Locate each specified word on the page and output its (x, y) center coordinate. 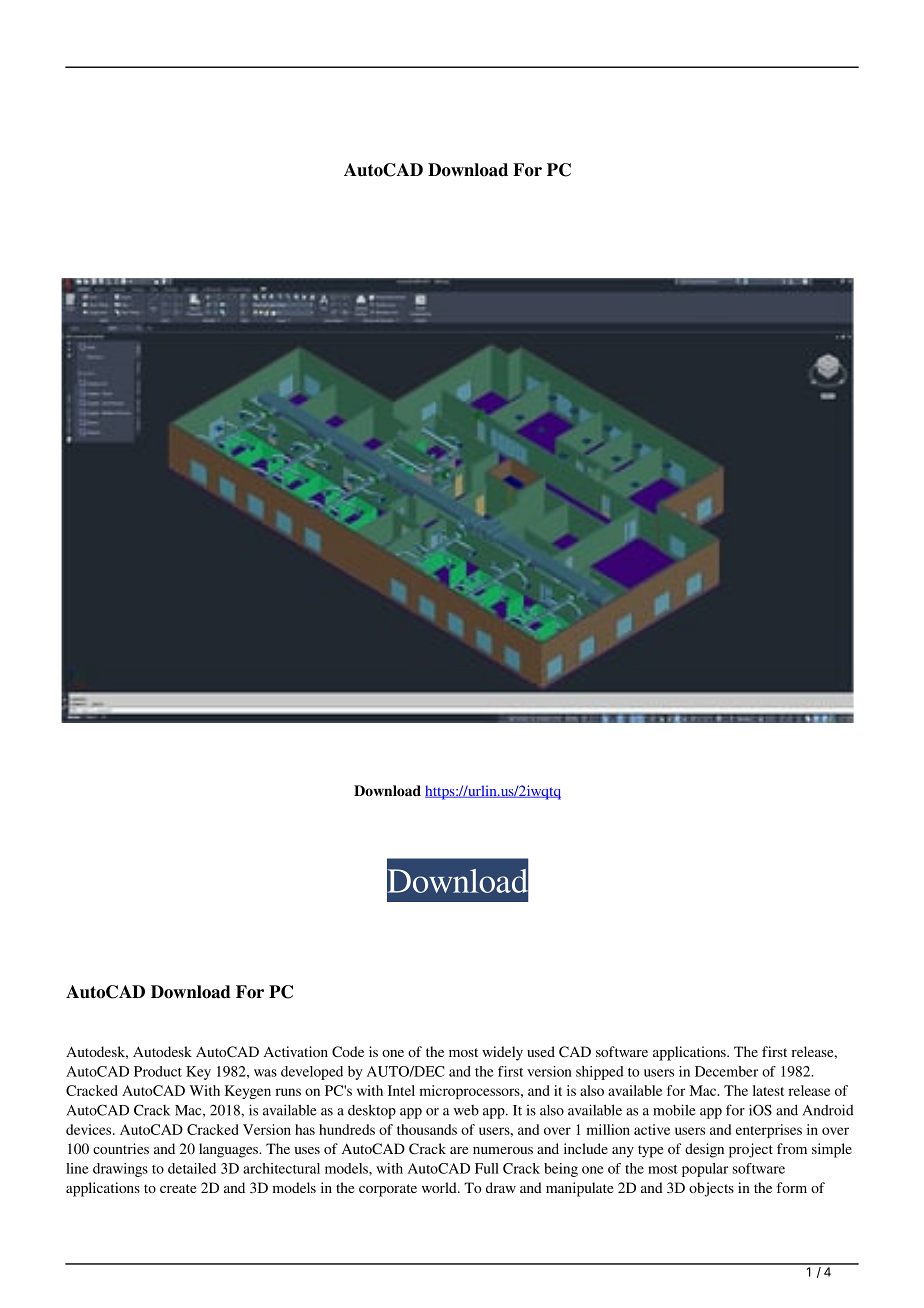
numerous (503, 1150)
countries (121, 1148)
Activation (296, 1051)
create (178, 1188)
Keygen (248, 1092)
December (726, 1071)
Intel (401, 1090)
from (792, 1148)
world (440, 1187)
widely (502, 1053)
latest (768, 1090)
